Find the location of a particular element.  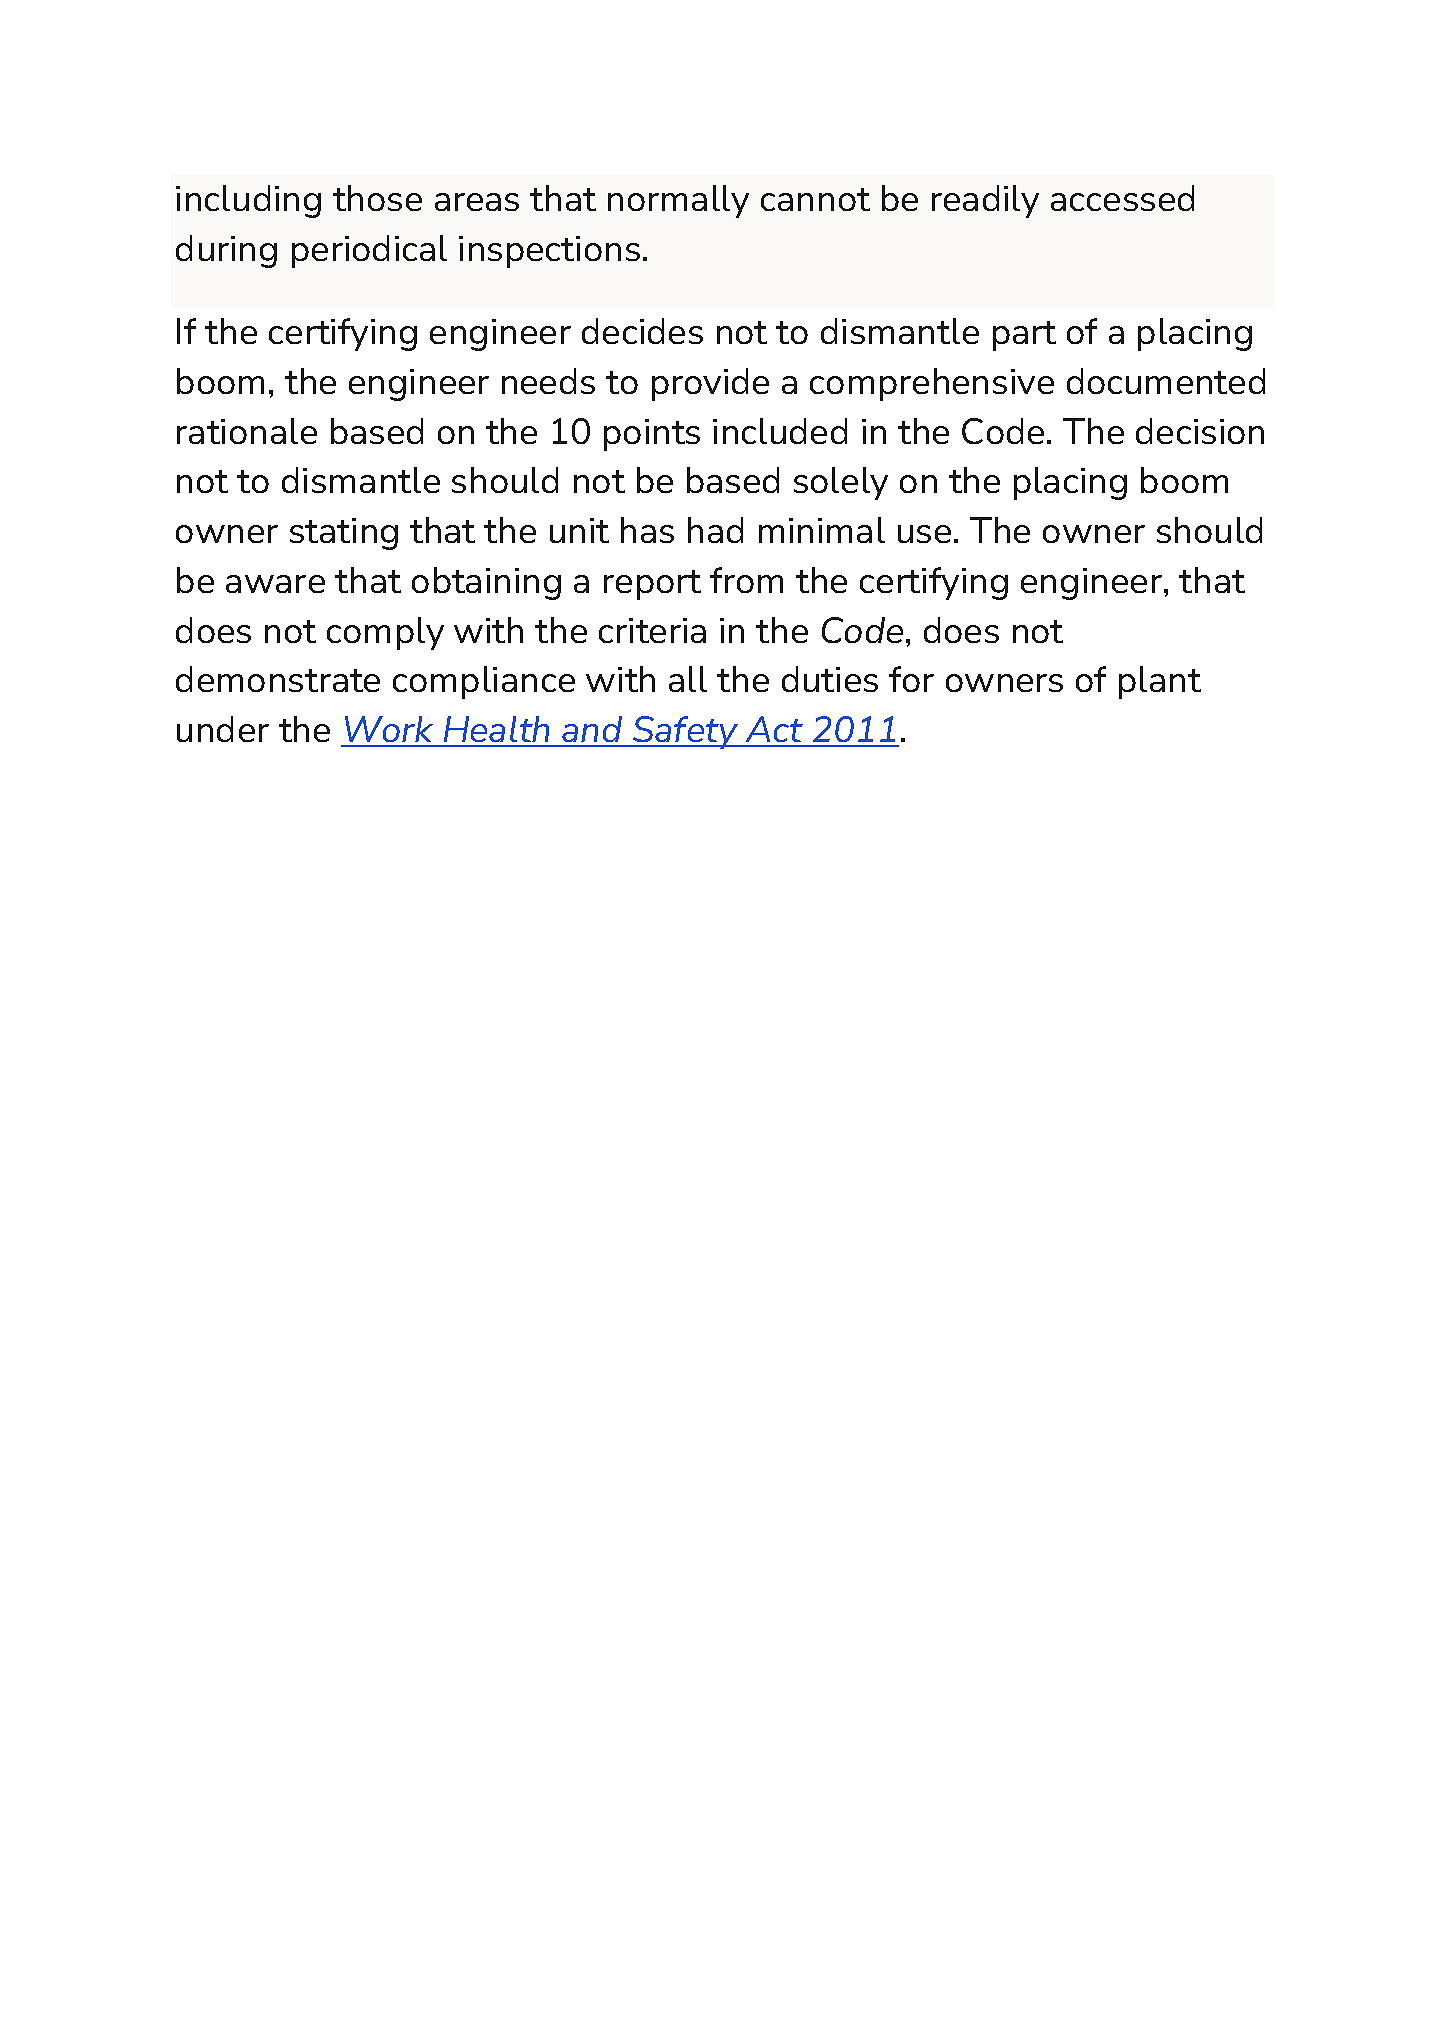

rationale is located at coordinates (247, 431).
